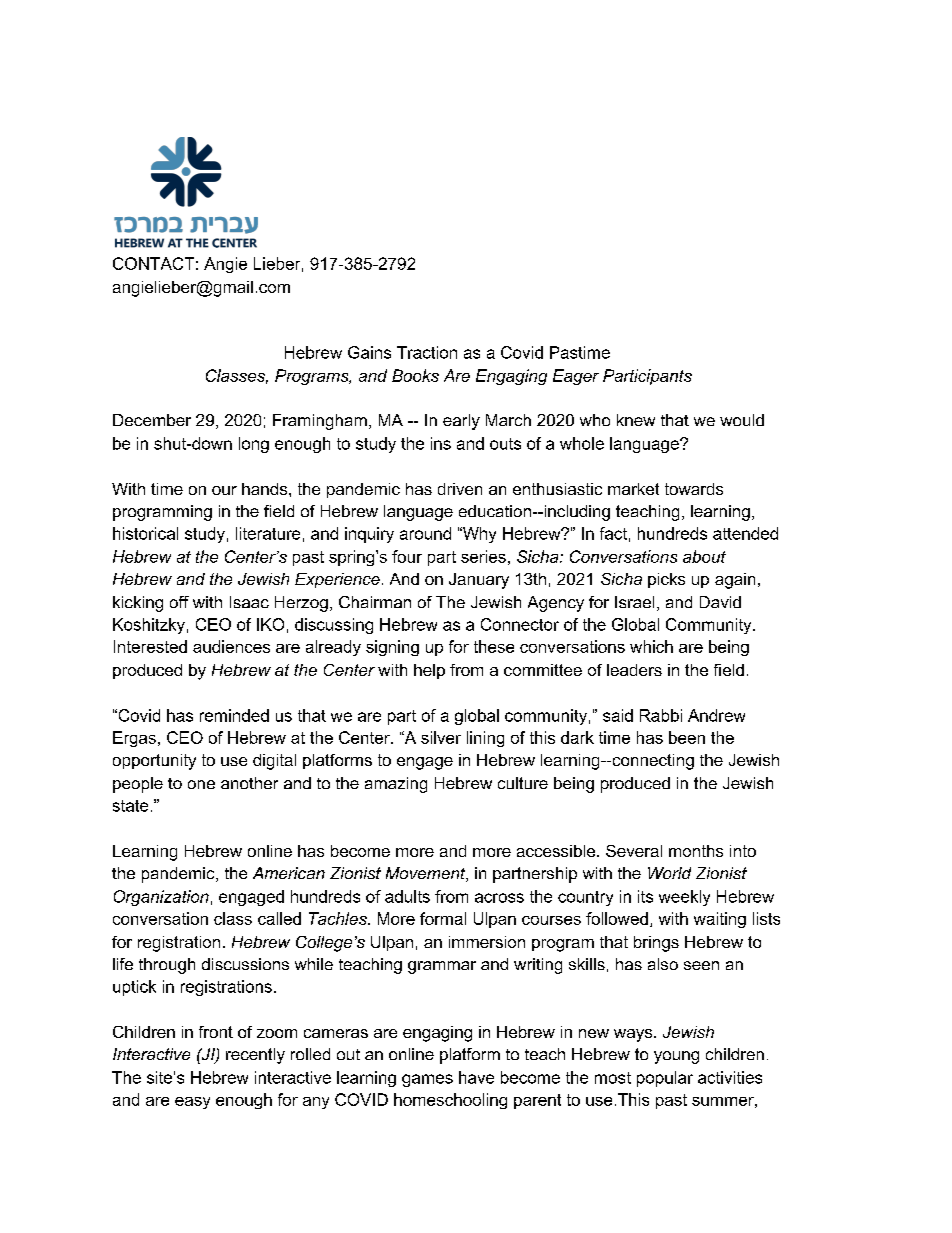  What do you see at coordinates (665, 1079) in the screenshot?
I see `popular` at bounding box center [665, 1079].
